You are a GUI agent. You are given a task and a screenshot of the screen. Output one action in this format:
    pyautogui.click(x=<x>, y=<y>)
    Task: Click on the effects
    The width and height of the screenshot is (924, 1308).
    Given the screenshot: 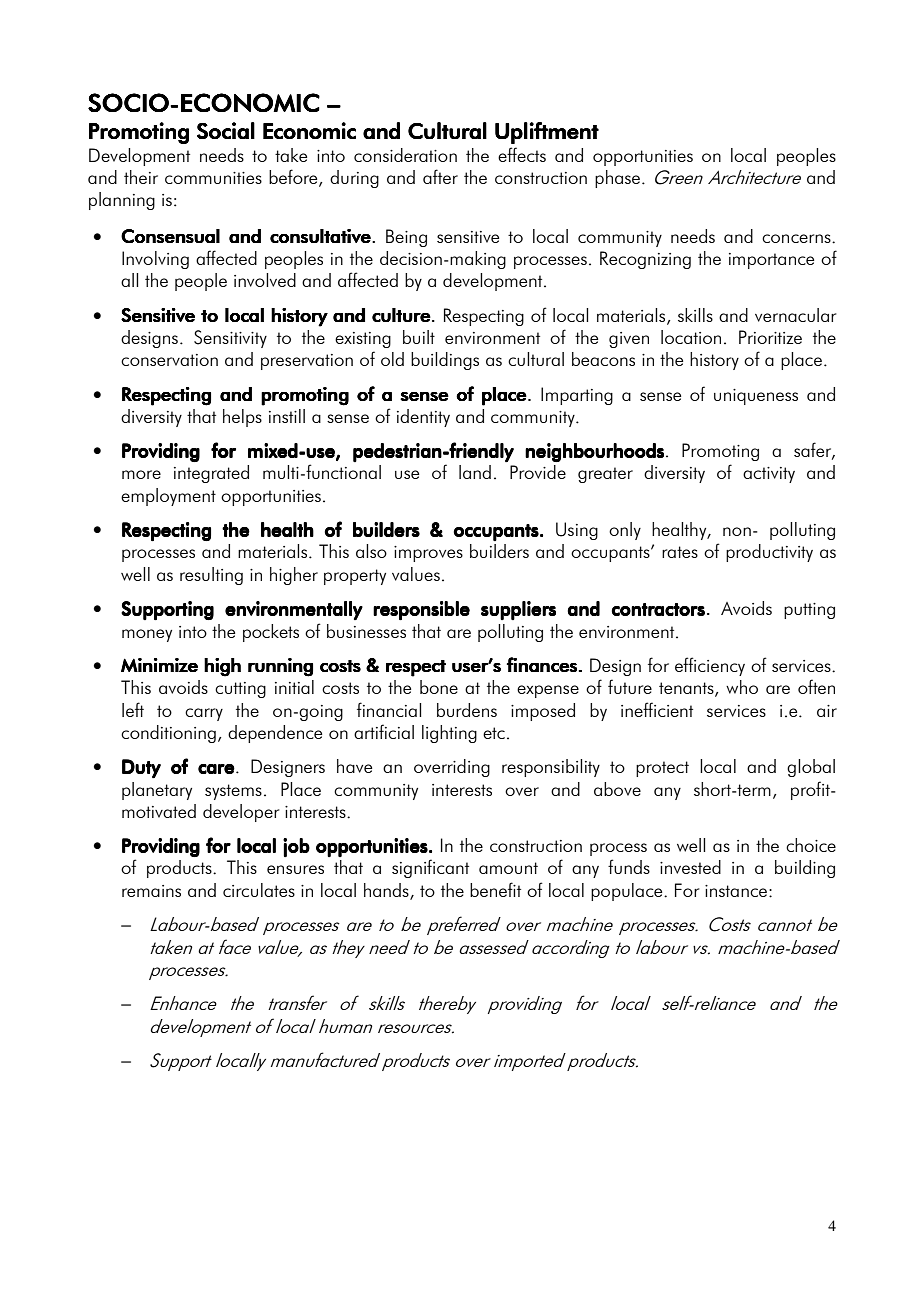 What is the action you would take?
    pyautogui.click(x=522, y=154)
